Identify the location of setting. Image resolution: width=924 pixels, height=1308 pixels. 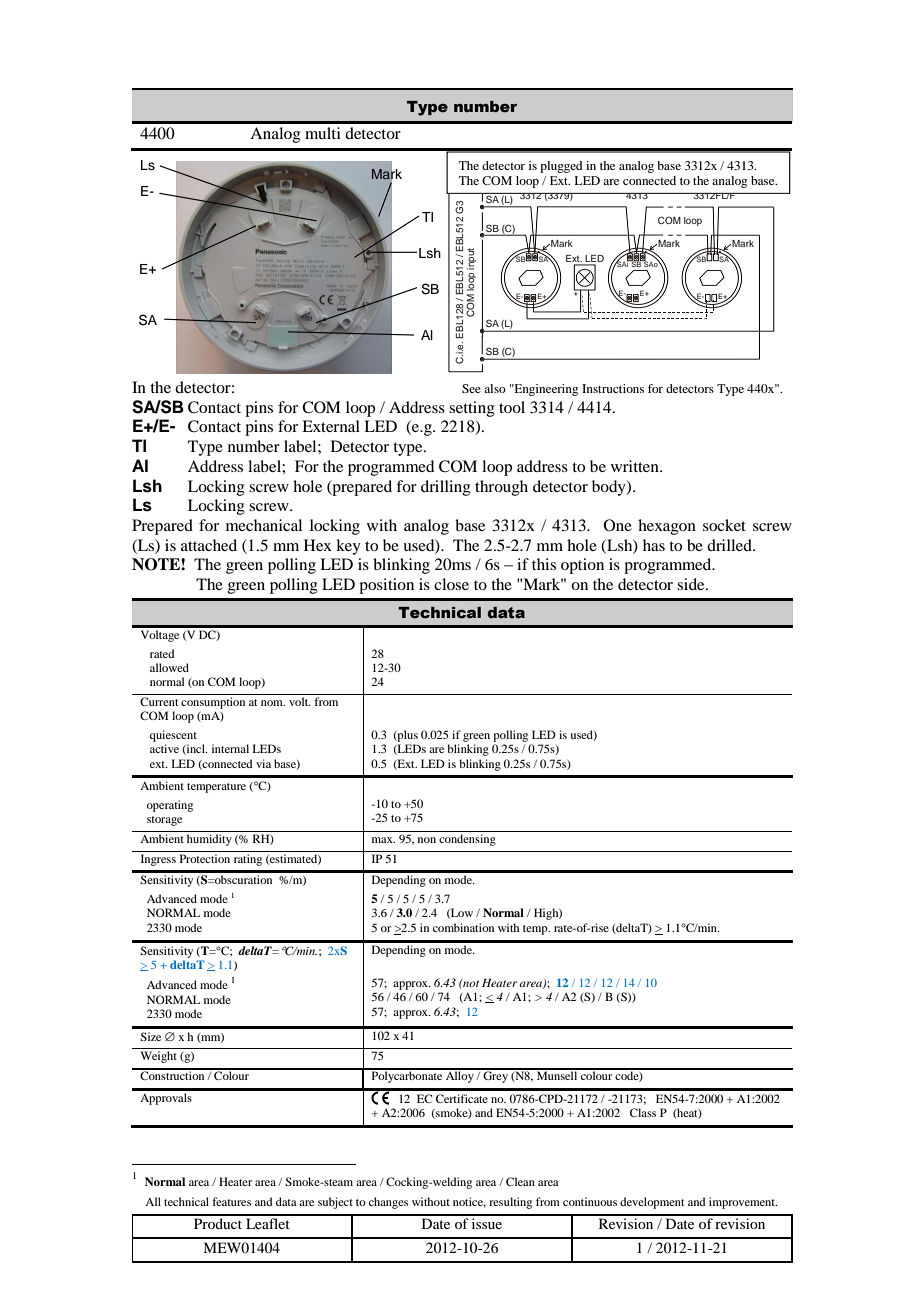
(472, 409).
